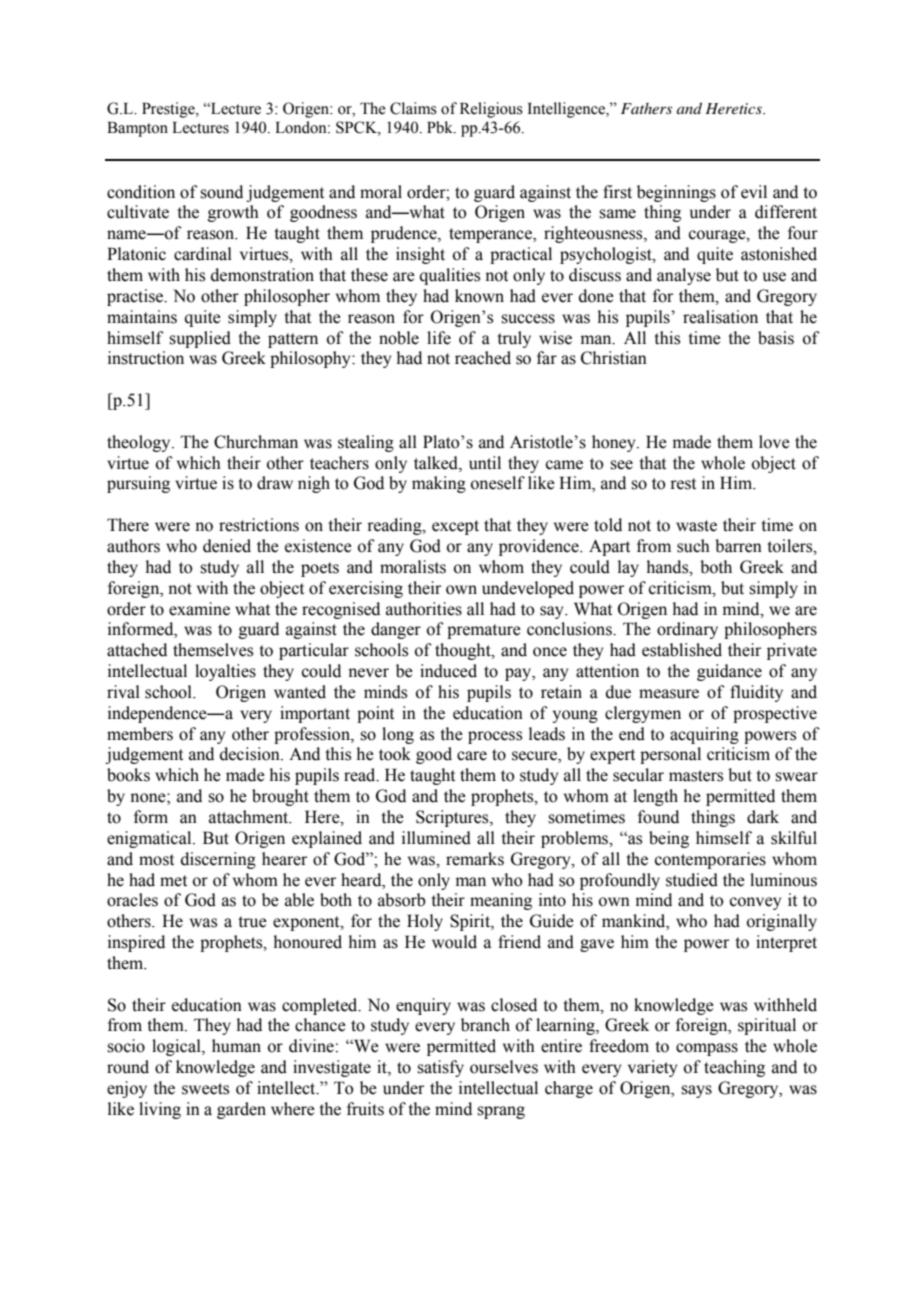 Image resolution: width=924 pixels, height=1308 pixels. Describe the element at coordinates (484, 631) in the page. I see `premature` at that location.
